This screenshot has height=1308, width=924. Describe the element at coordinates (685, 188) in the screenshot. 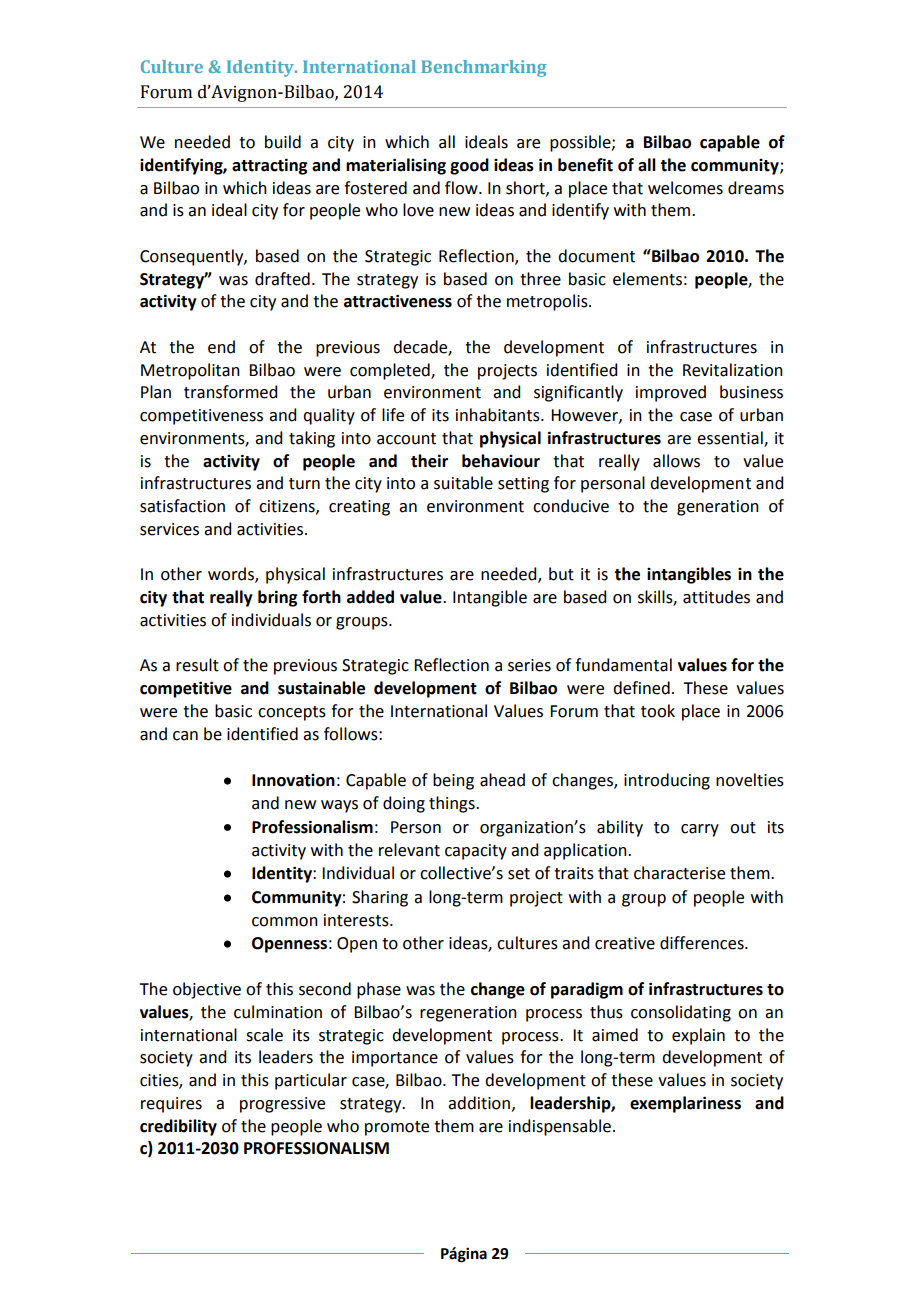

I see `welcomes` at that location.
